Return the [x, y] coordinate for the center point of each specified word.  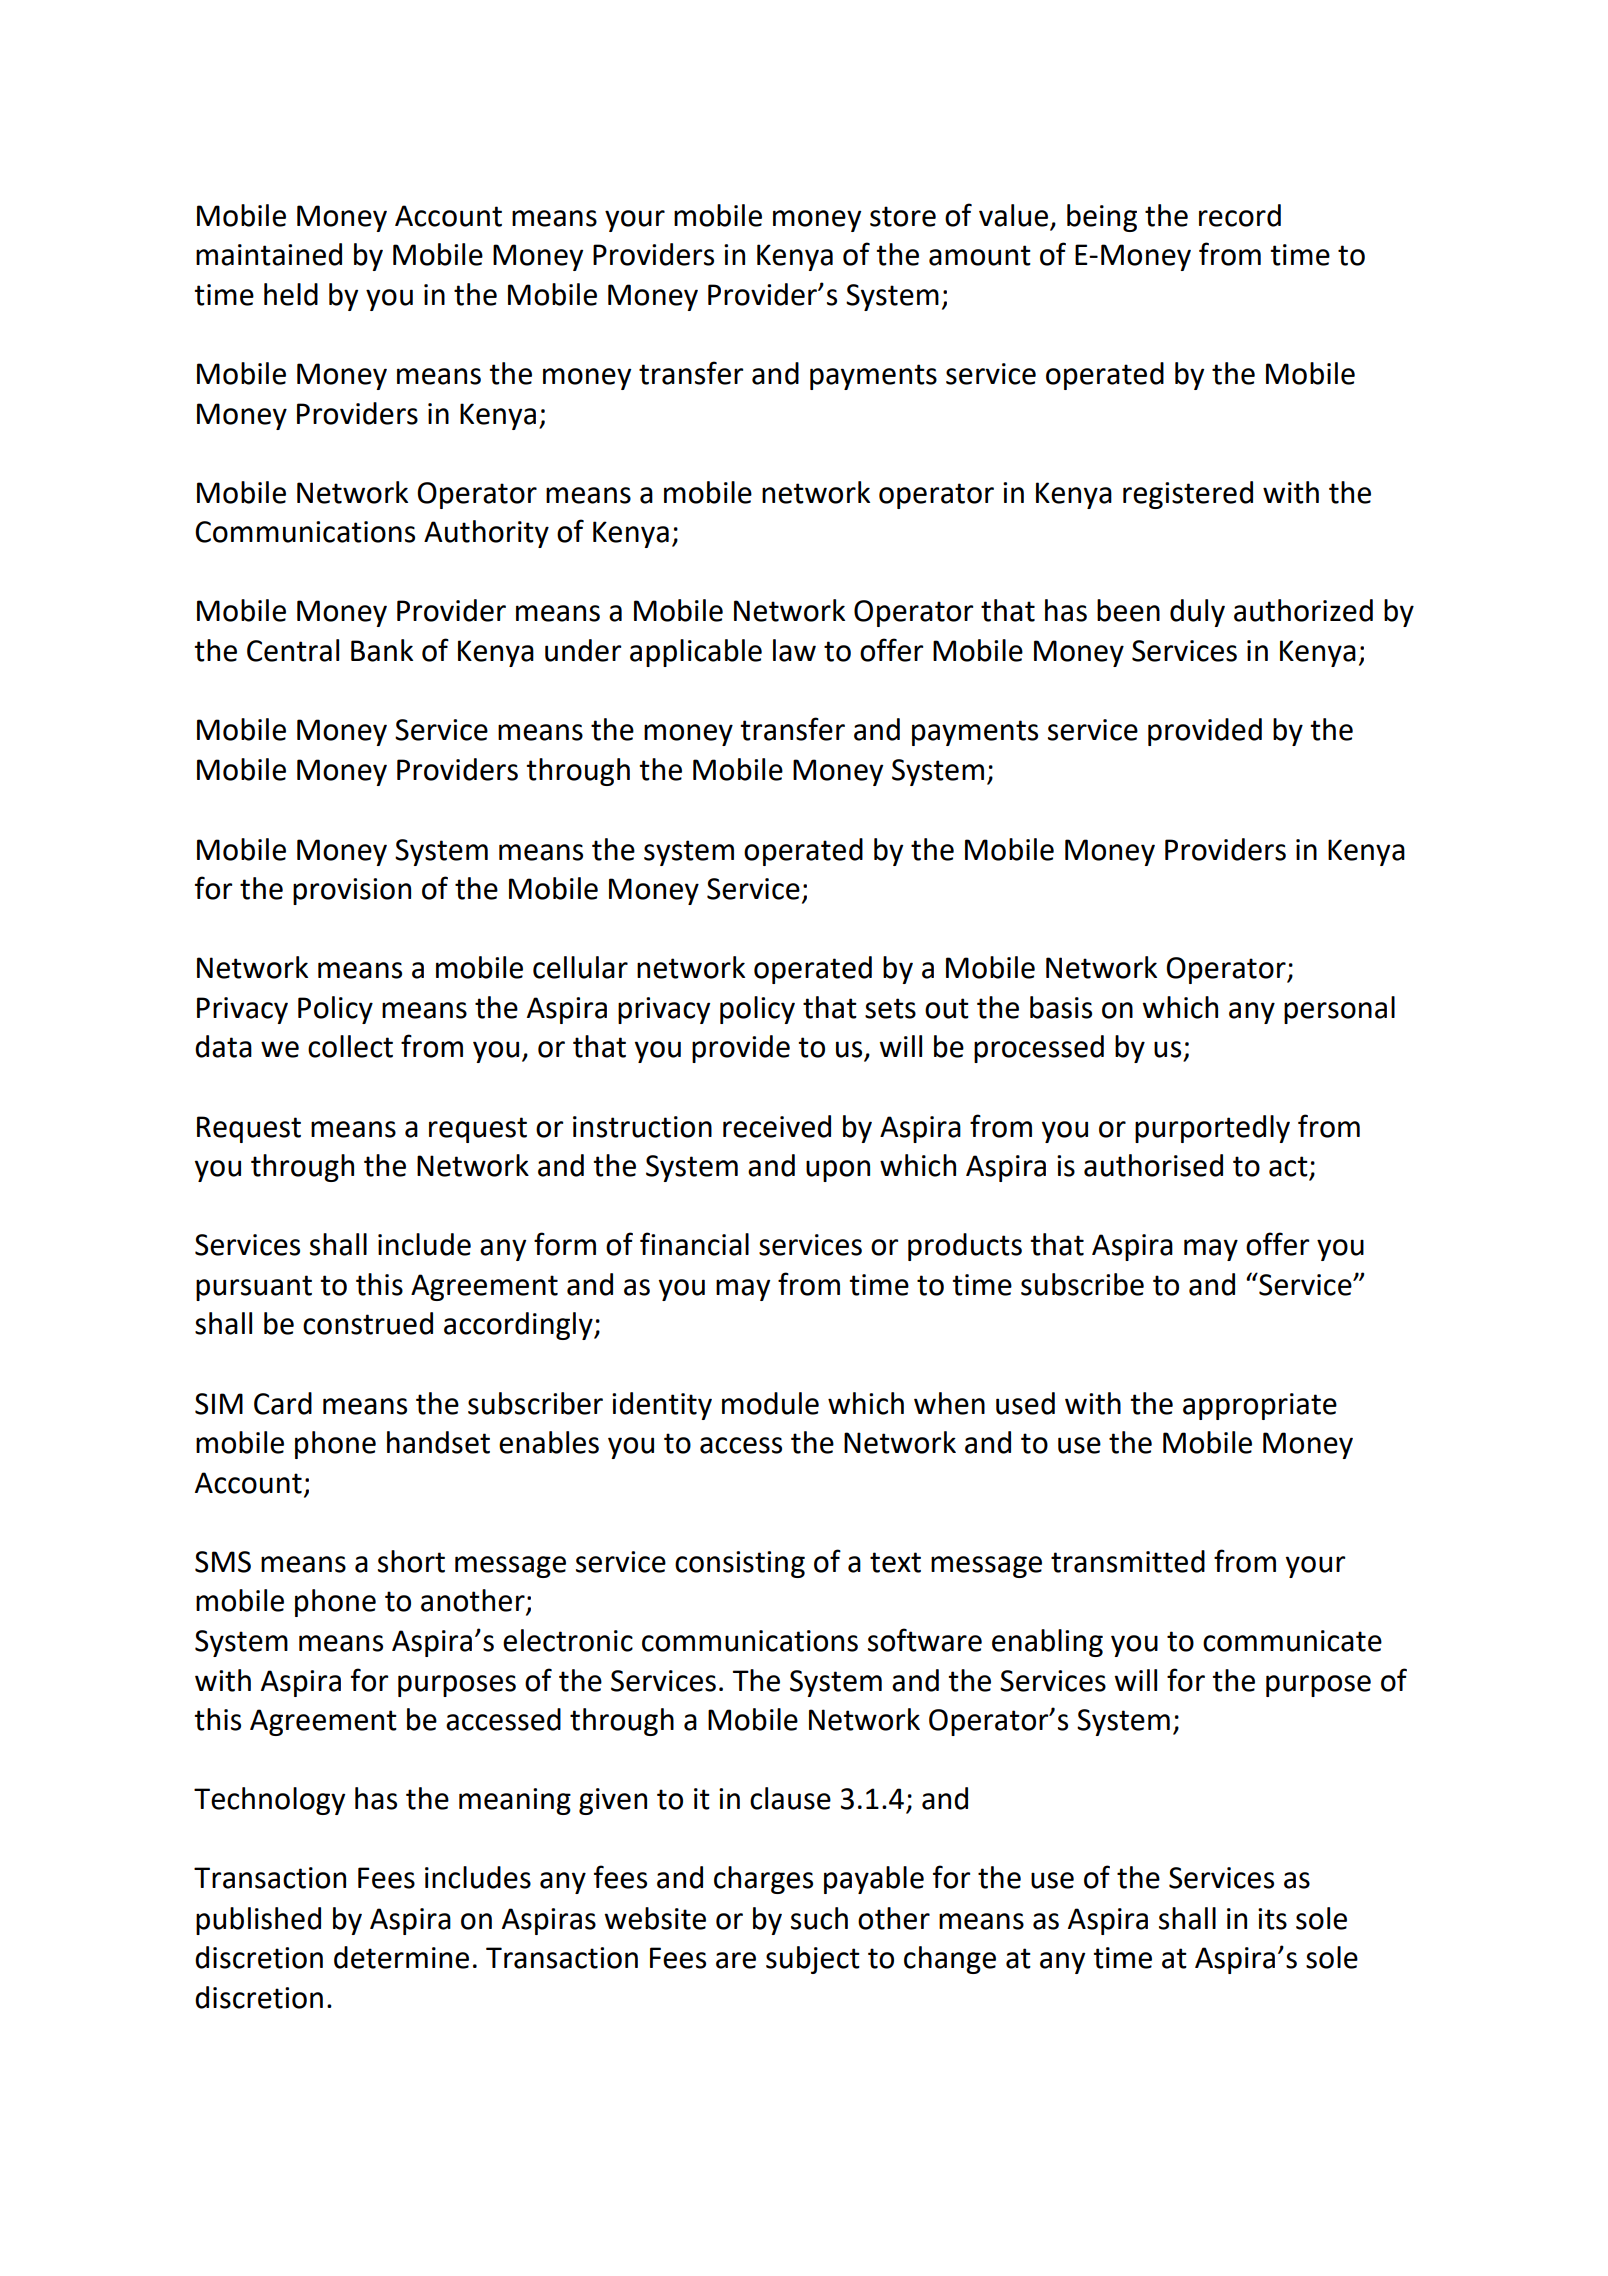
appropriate [1260, 1406]
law [794, 650]
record [1240, 215]
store [903, 216]
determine [401, 1957]
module [770, 1403]
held [291, 294]
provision [352, 891]
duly [1197, 613]
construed [368, 1323]
